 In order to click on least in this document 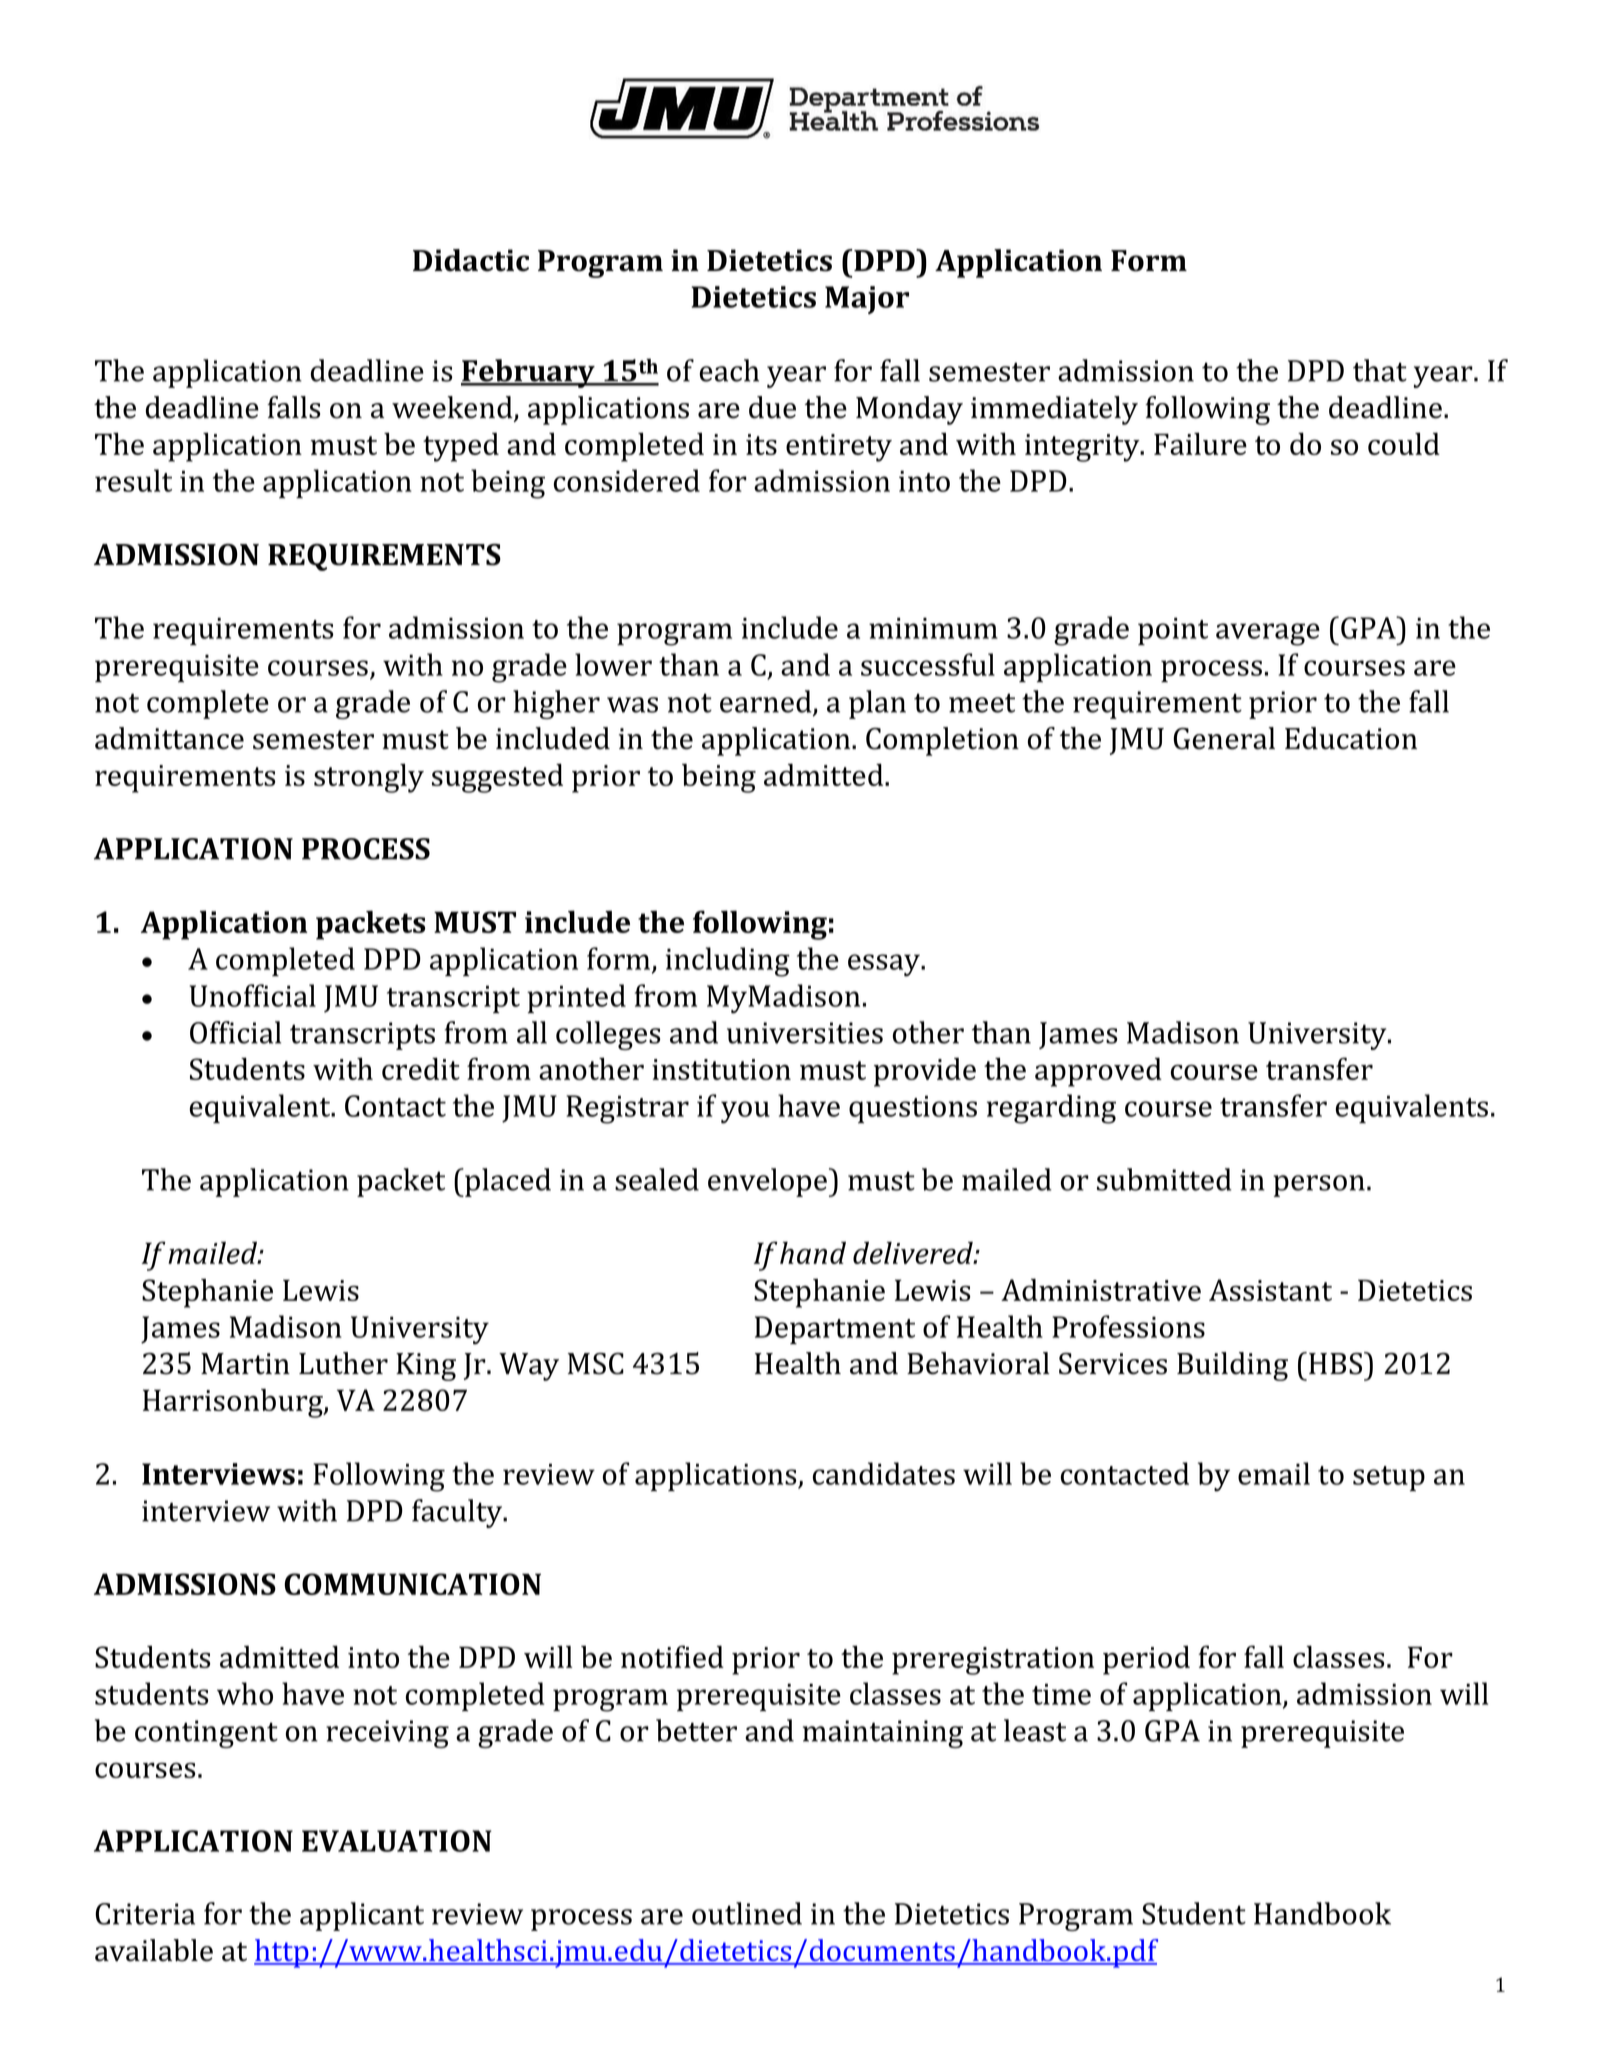, I will do `click(1035, 1730)`.
